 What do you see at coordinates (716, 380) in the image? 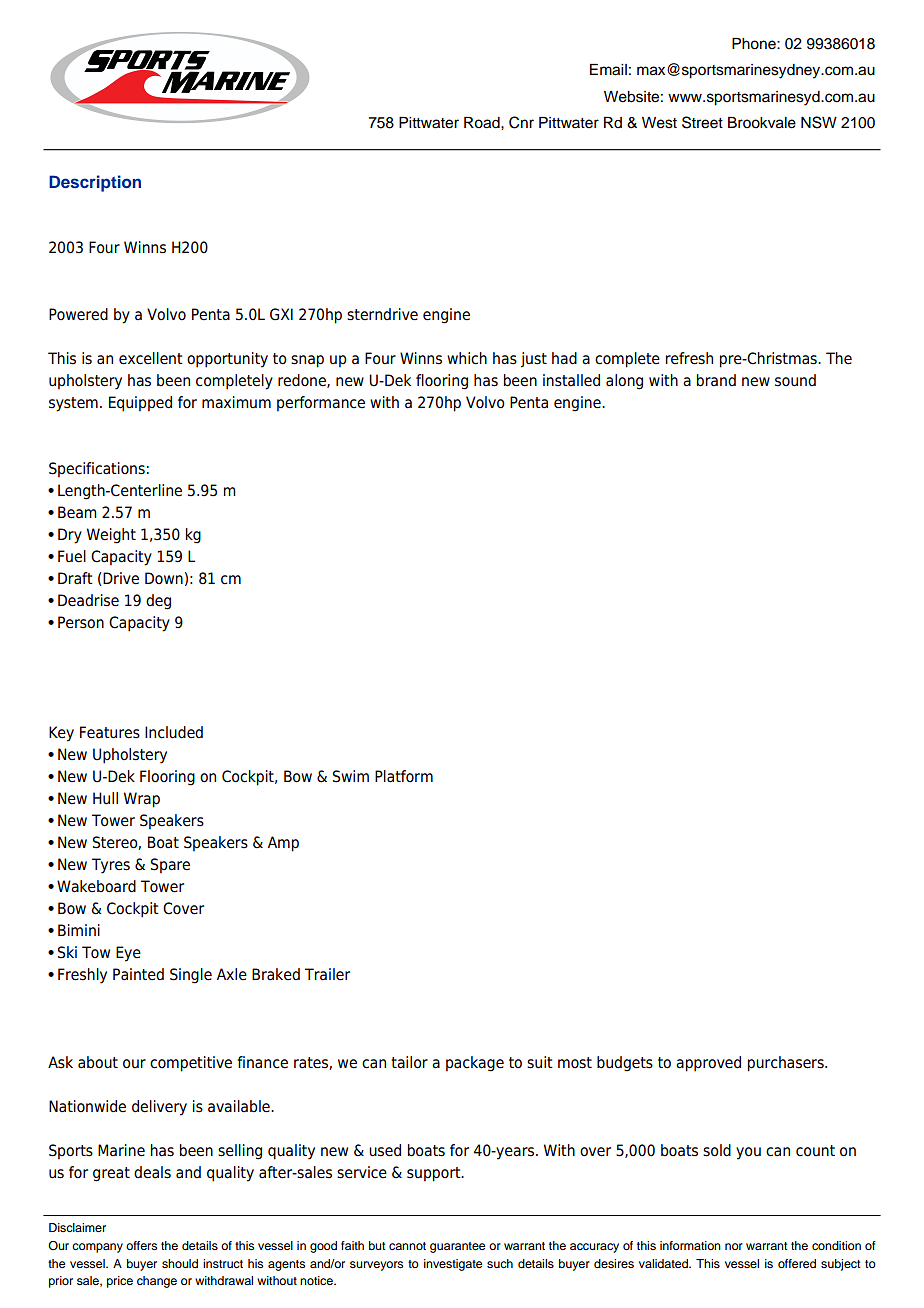
I see `brand` at bounding box center [716, 380].
